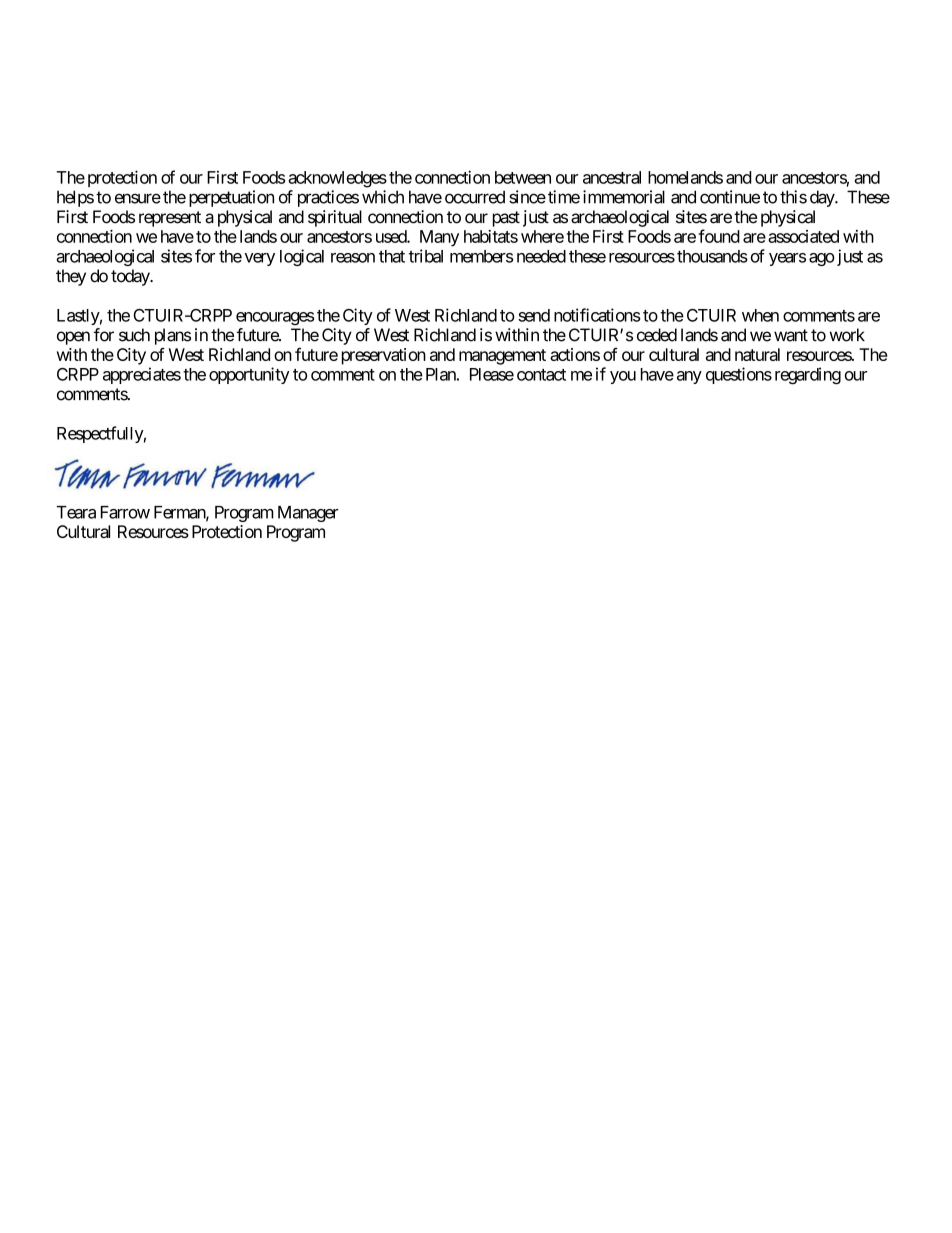 This screenshot has width=952, height=1233. I want to click on thousands, so click(712, 256).
